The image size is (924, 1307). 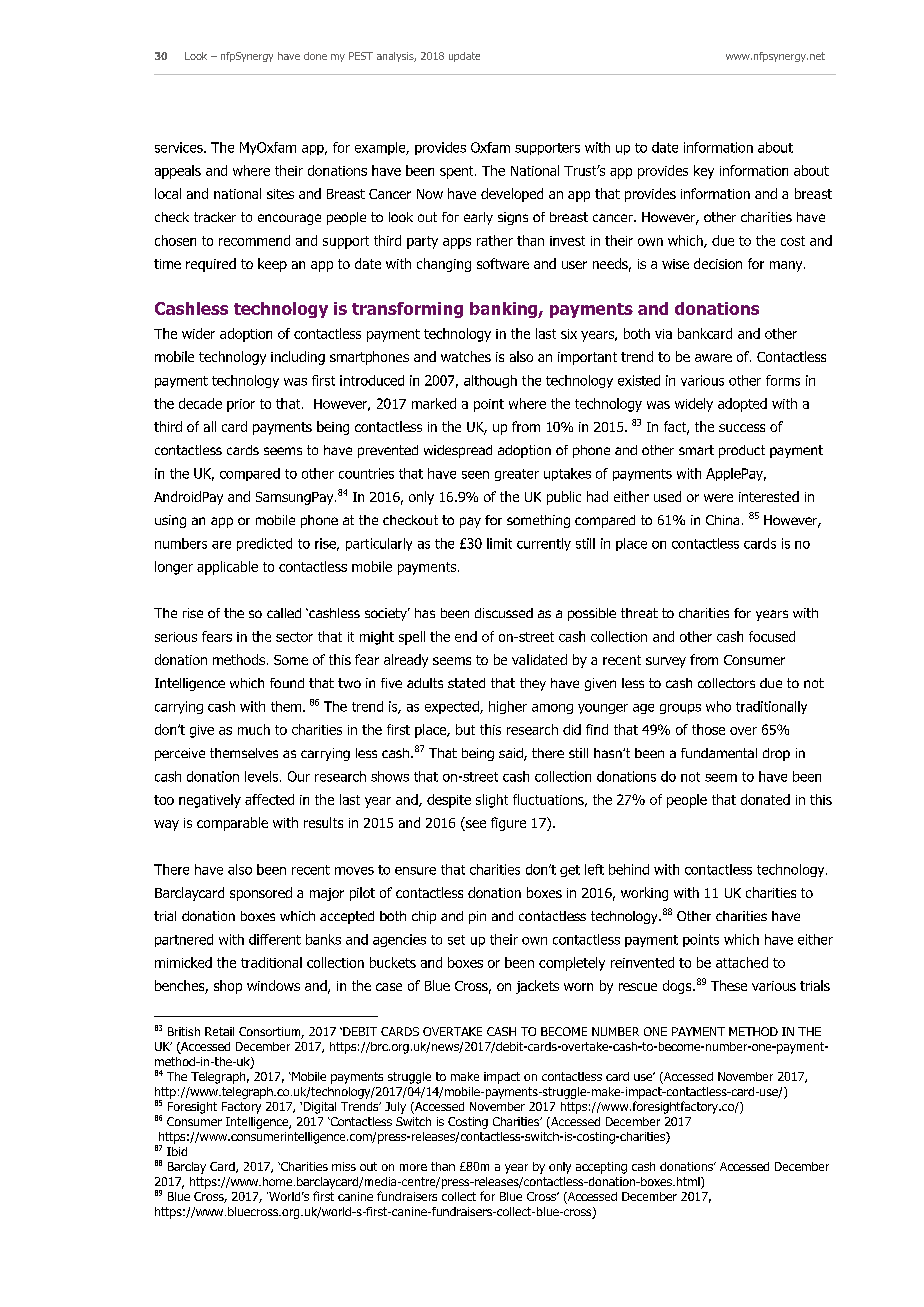 I want to click on key, so click(x=704, y=172).
